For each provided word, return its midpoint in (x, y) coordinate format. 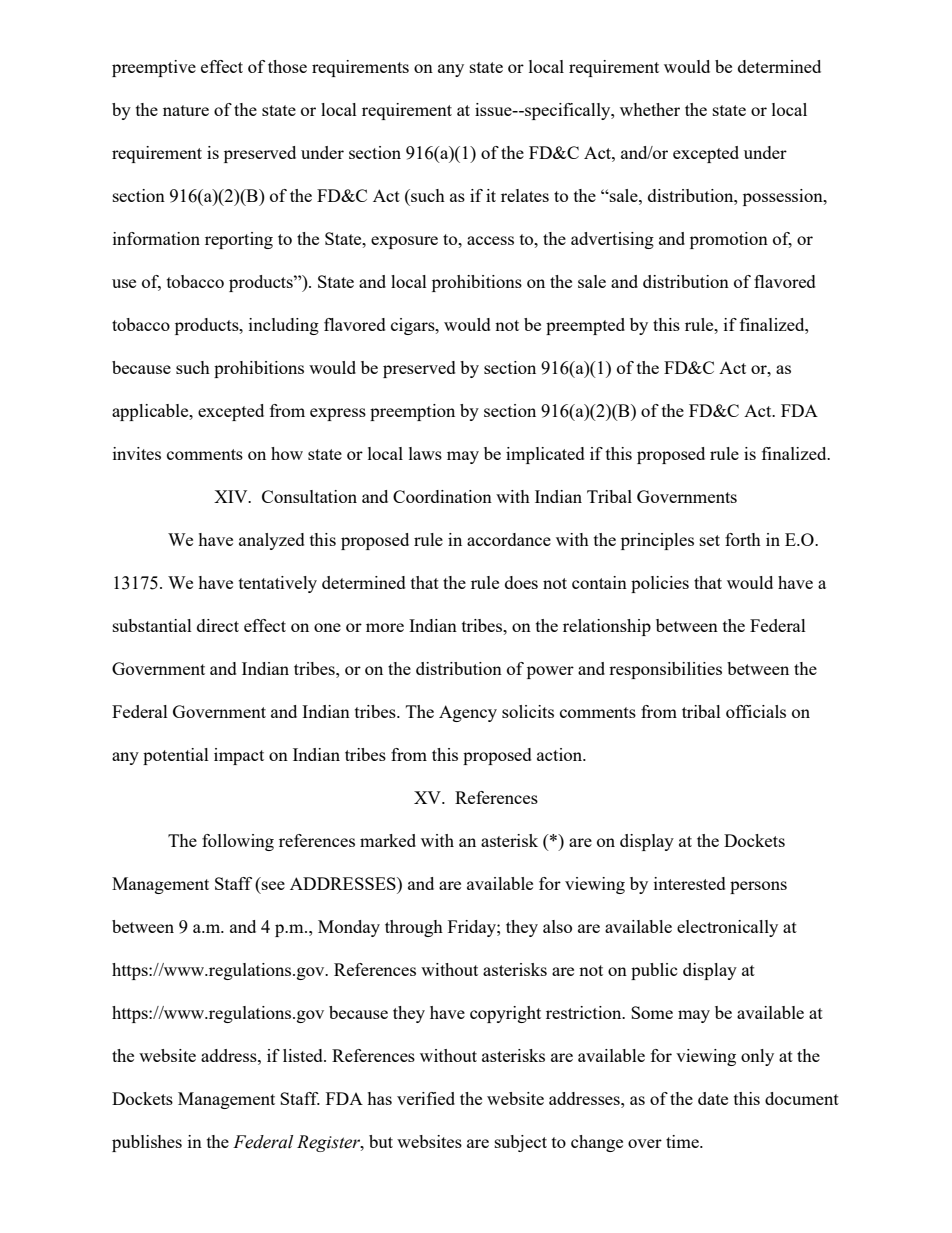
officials (756, 711)
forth (743, 539)
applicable (151, 412)
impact (239, 756)
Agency (468, 713)
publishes (147, 1143)
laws (425, 453)
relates (525, 195)
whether (650, 109)
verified (426, 1098)
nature (186, 110)
